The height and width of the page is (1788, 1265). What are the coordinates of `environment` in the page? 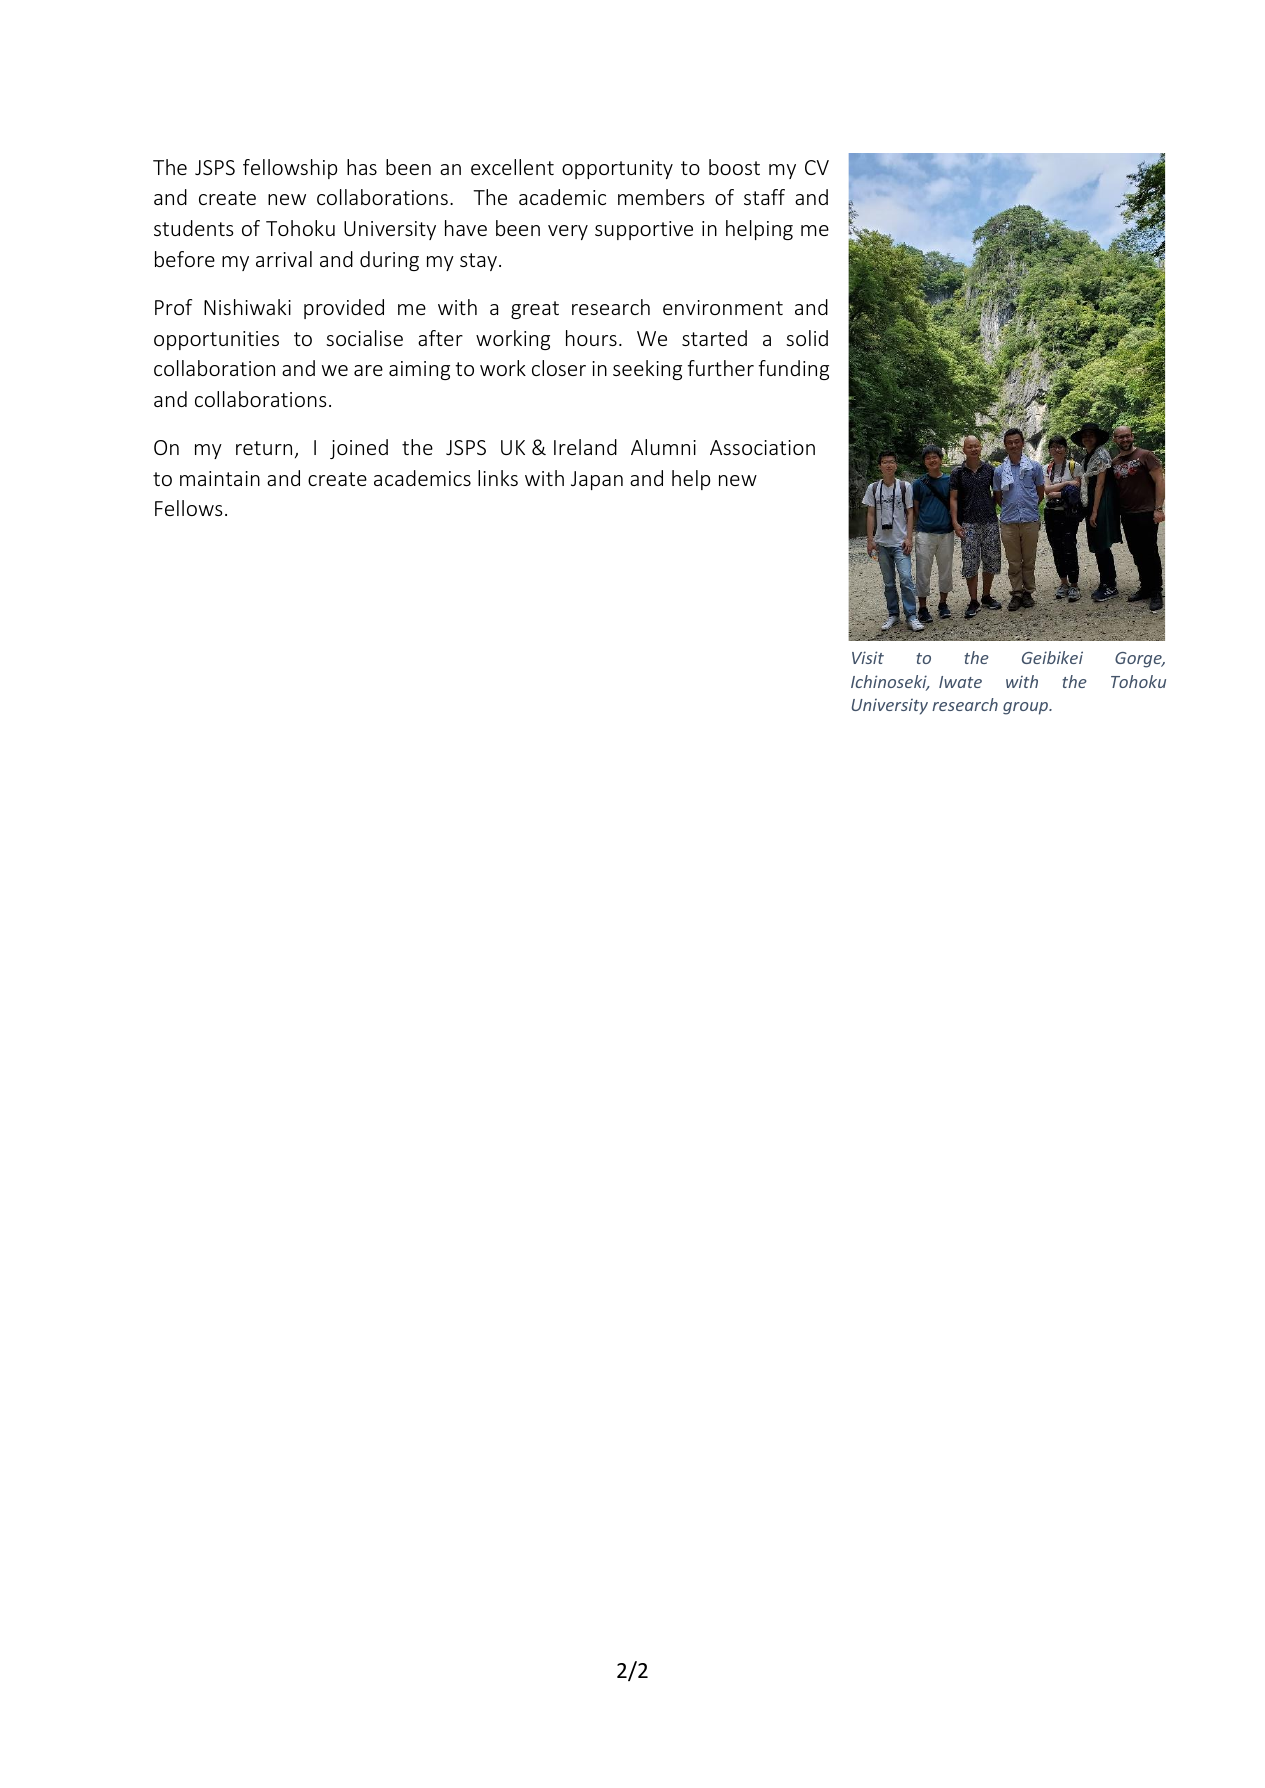 It's located at (723, 307).
